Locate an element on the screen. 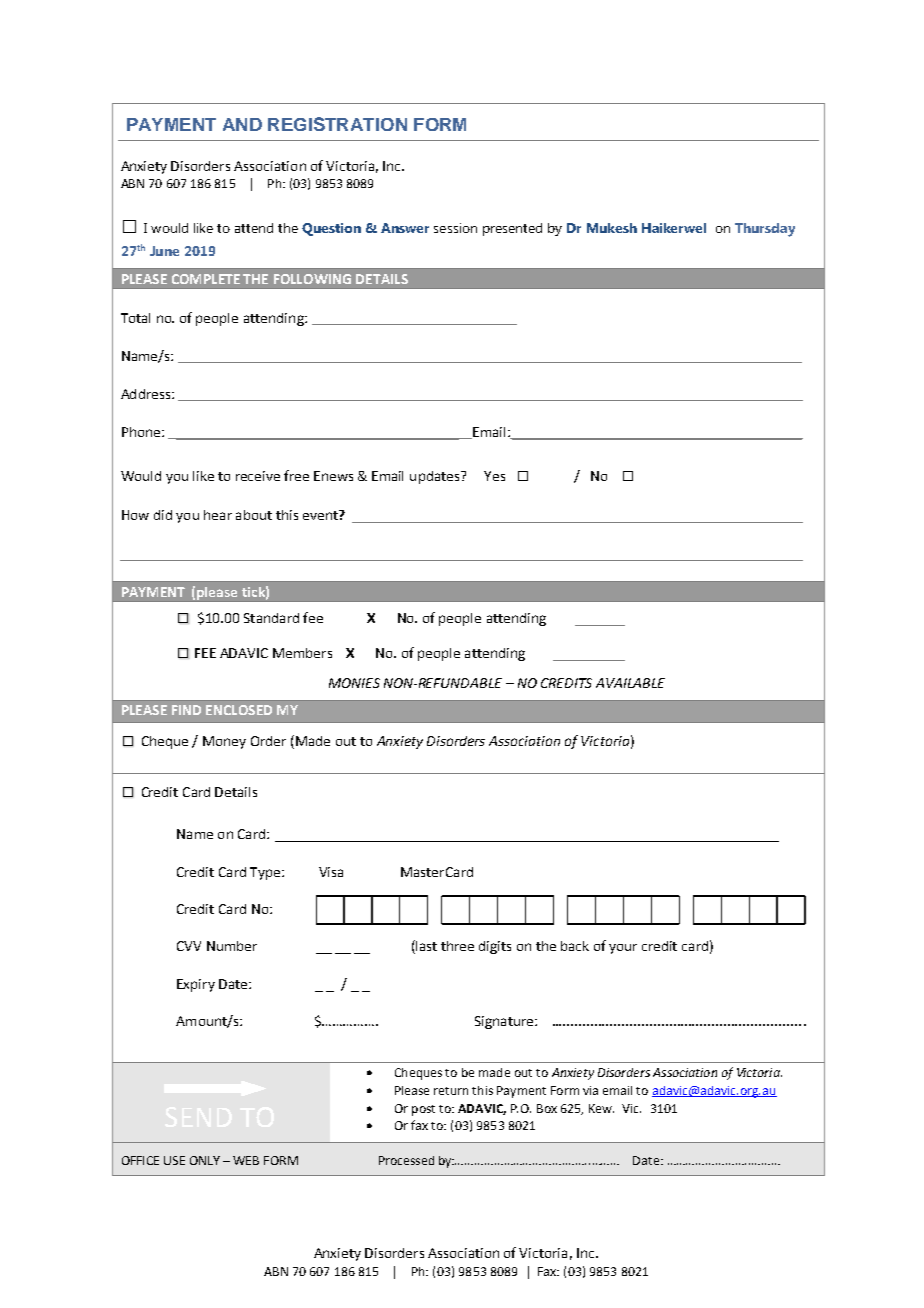  post is located at coordinates (423, 1110).
